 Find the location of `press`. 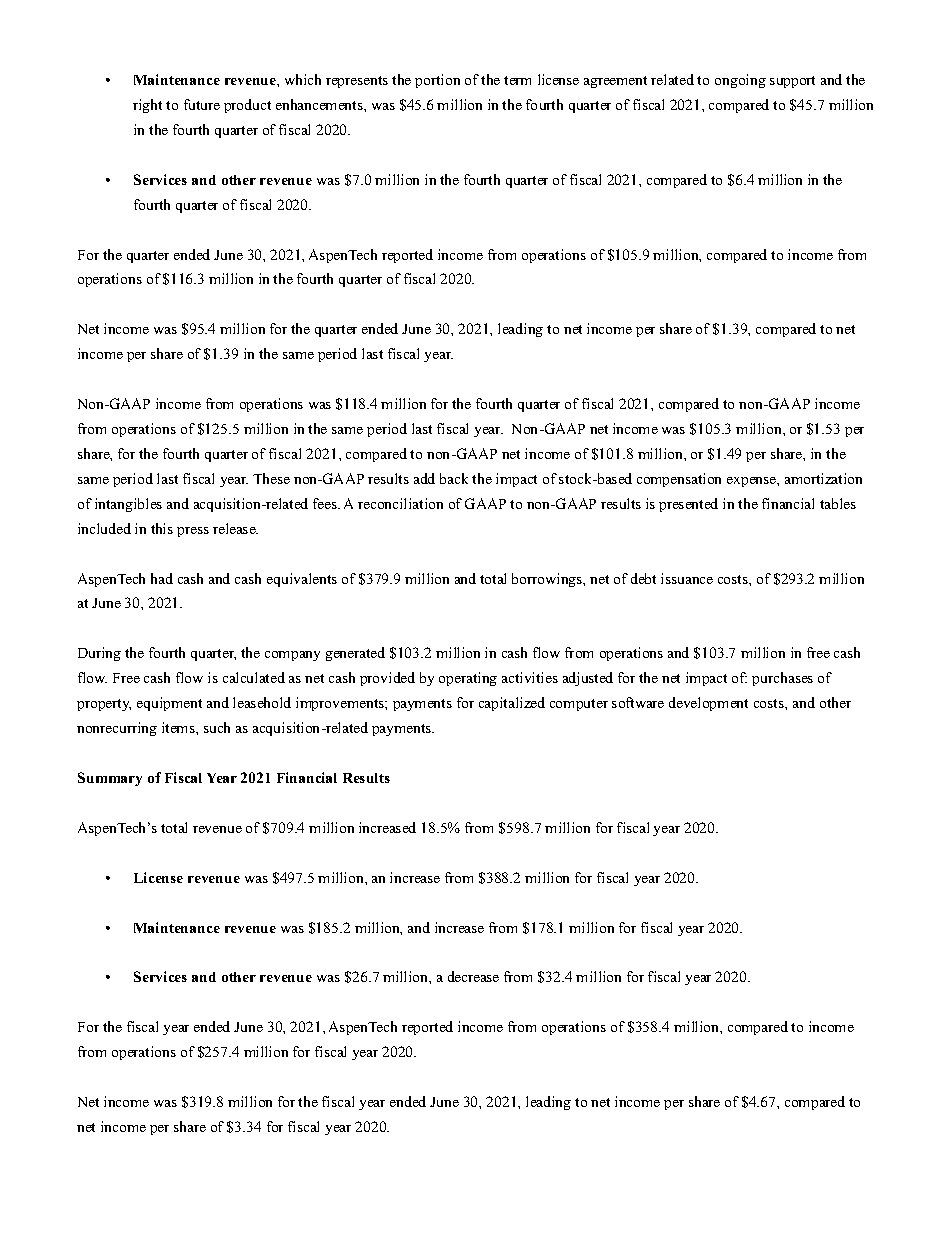

press is located at coordinates (193, 532).
